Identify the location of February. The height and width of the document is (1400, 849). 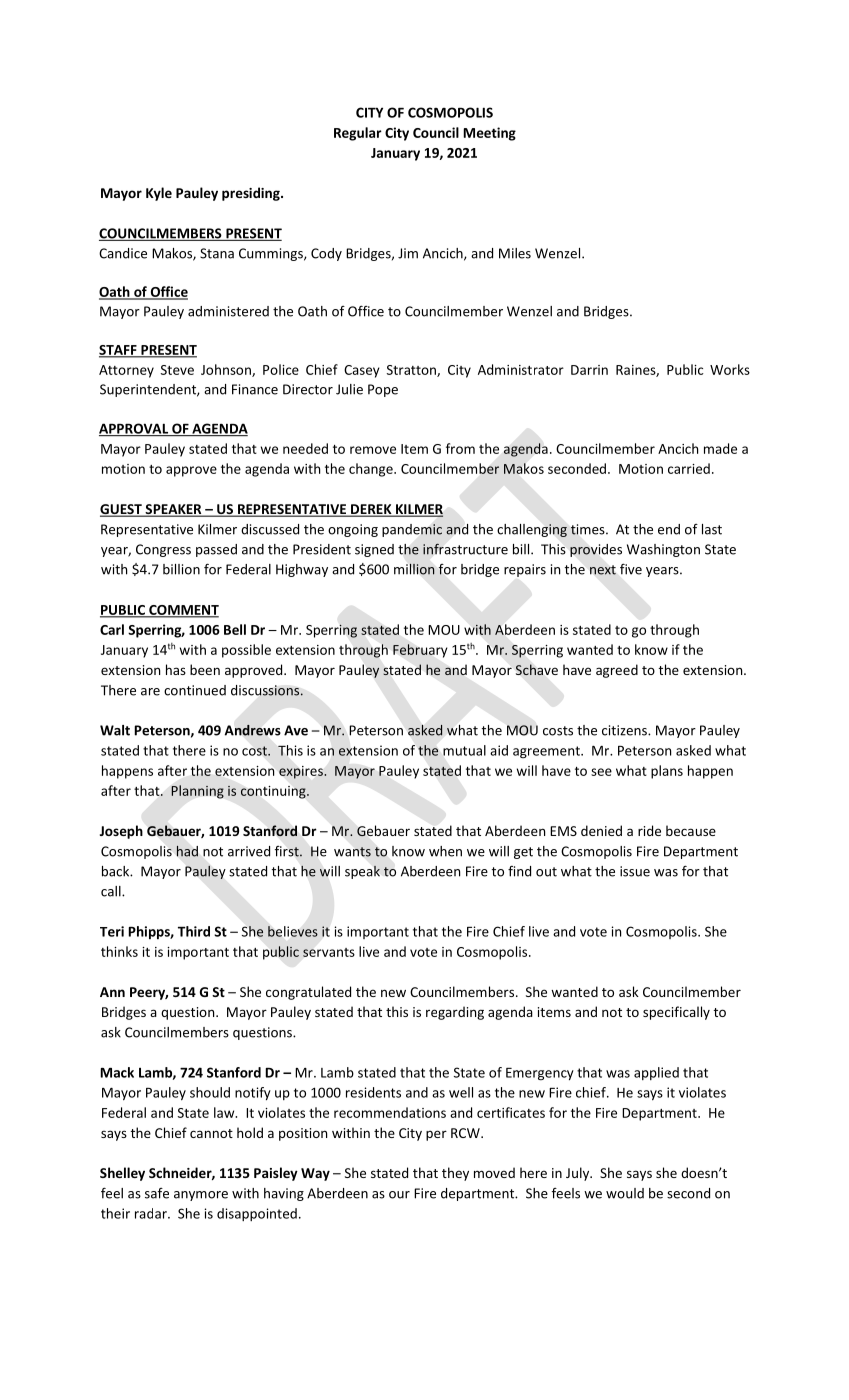
(420, 651).
